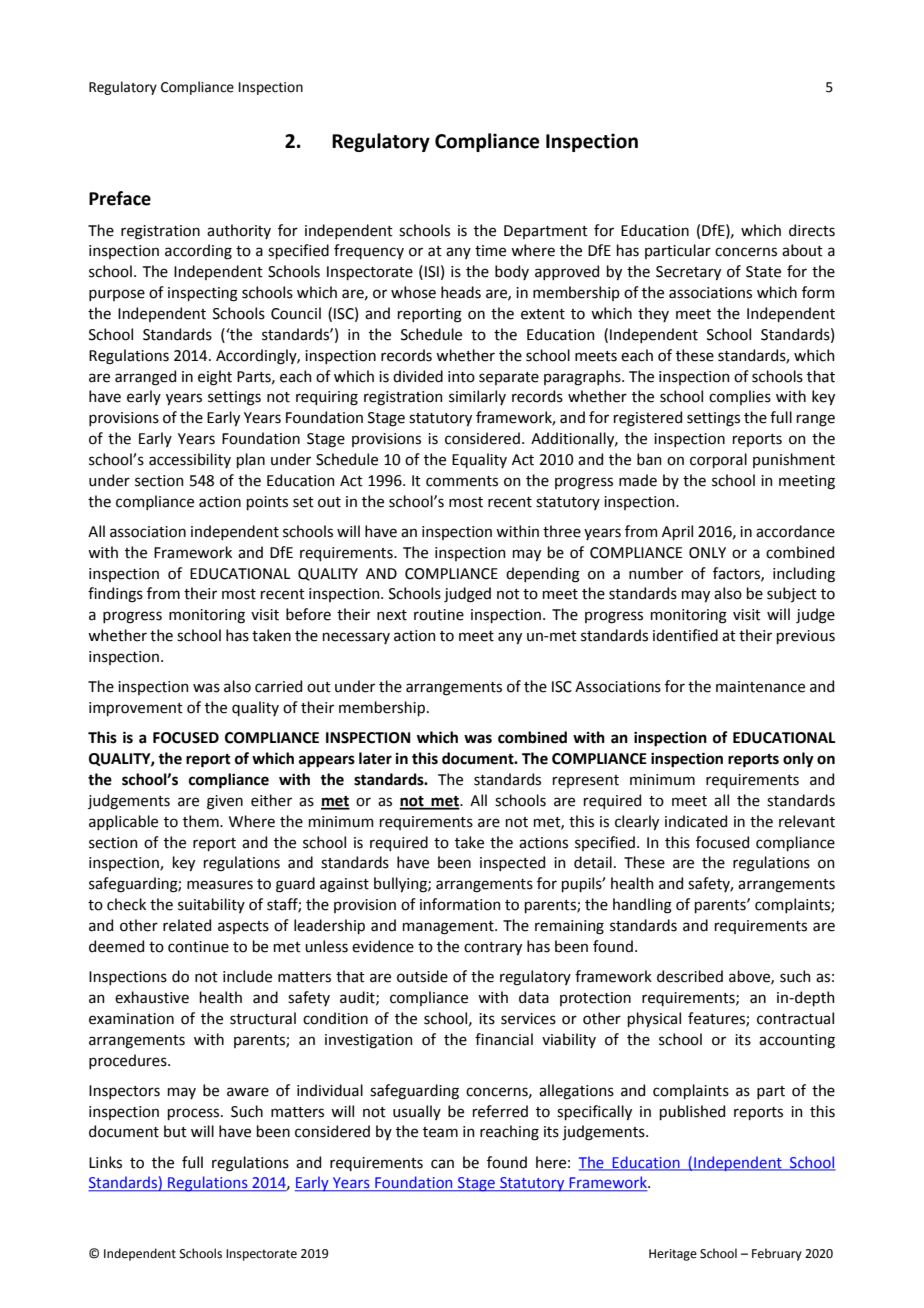 The height and width of the document is (1308, 924). I want to click on outside, so click(422, 976).
